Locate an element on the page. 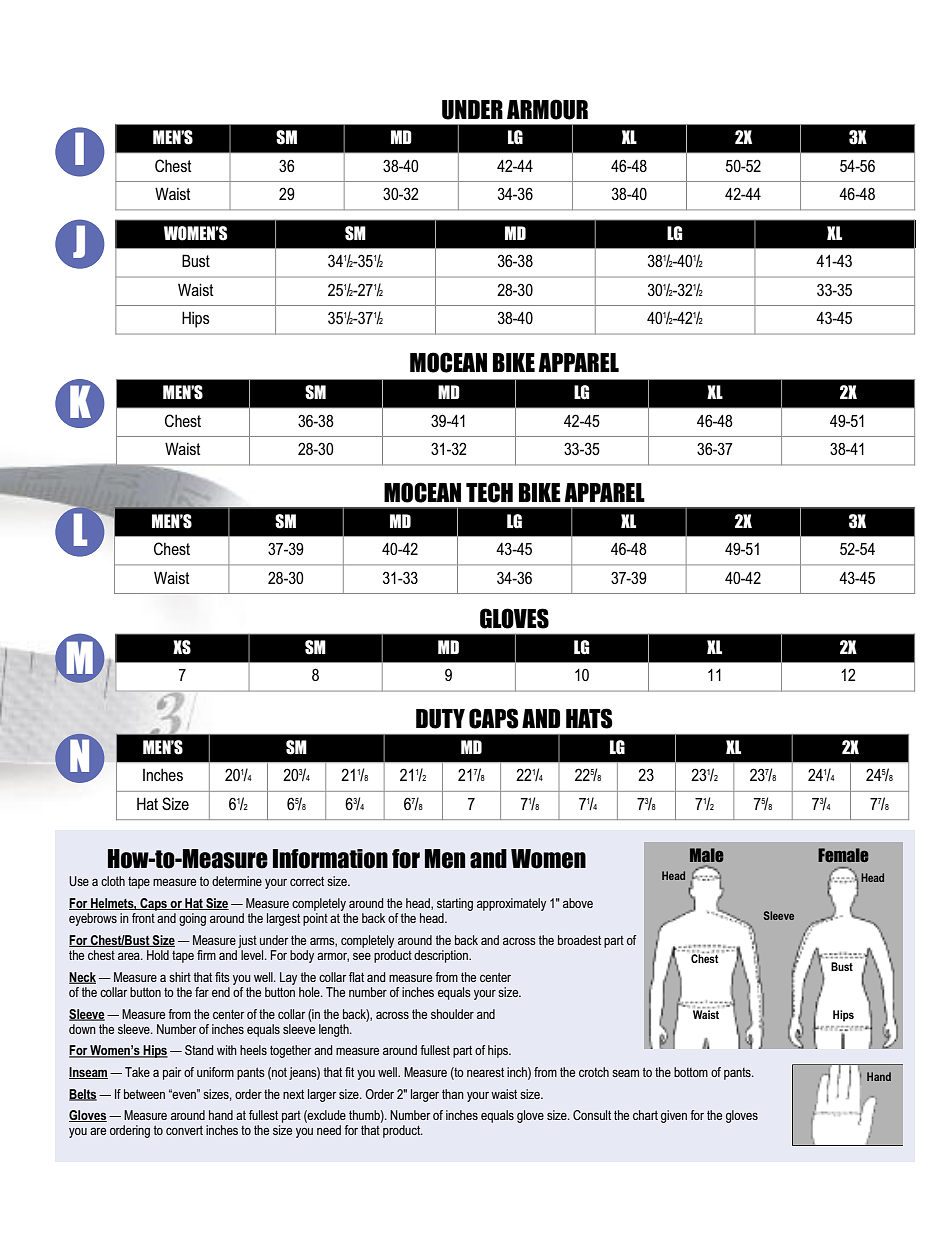 The width and height of the document is (952, 1260). above is located at coordinates (578, 903).
